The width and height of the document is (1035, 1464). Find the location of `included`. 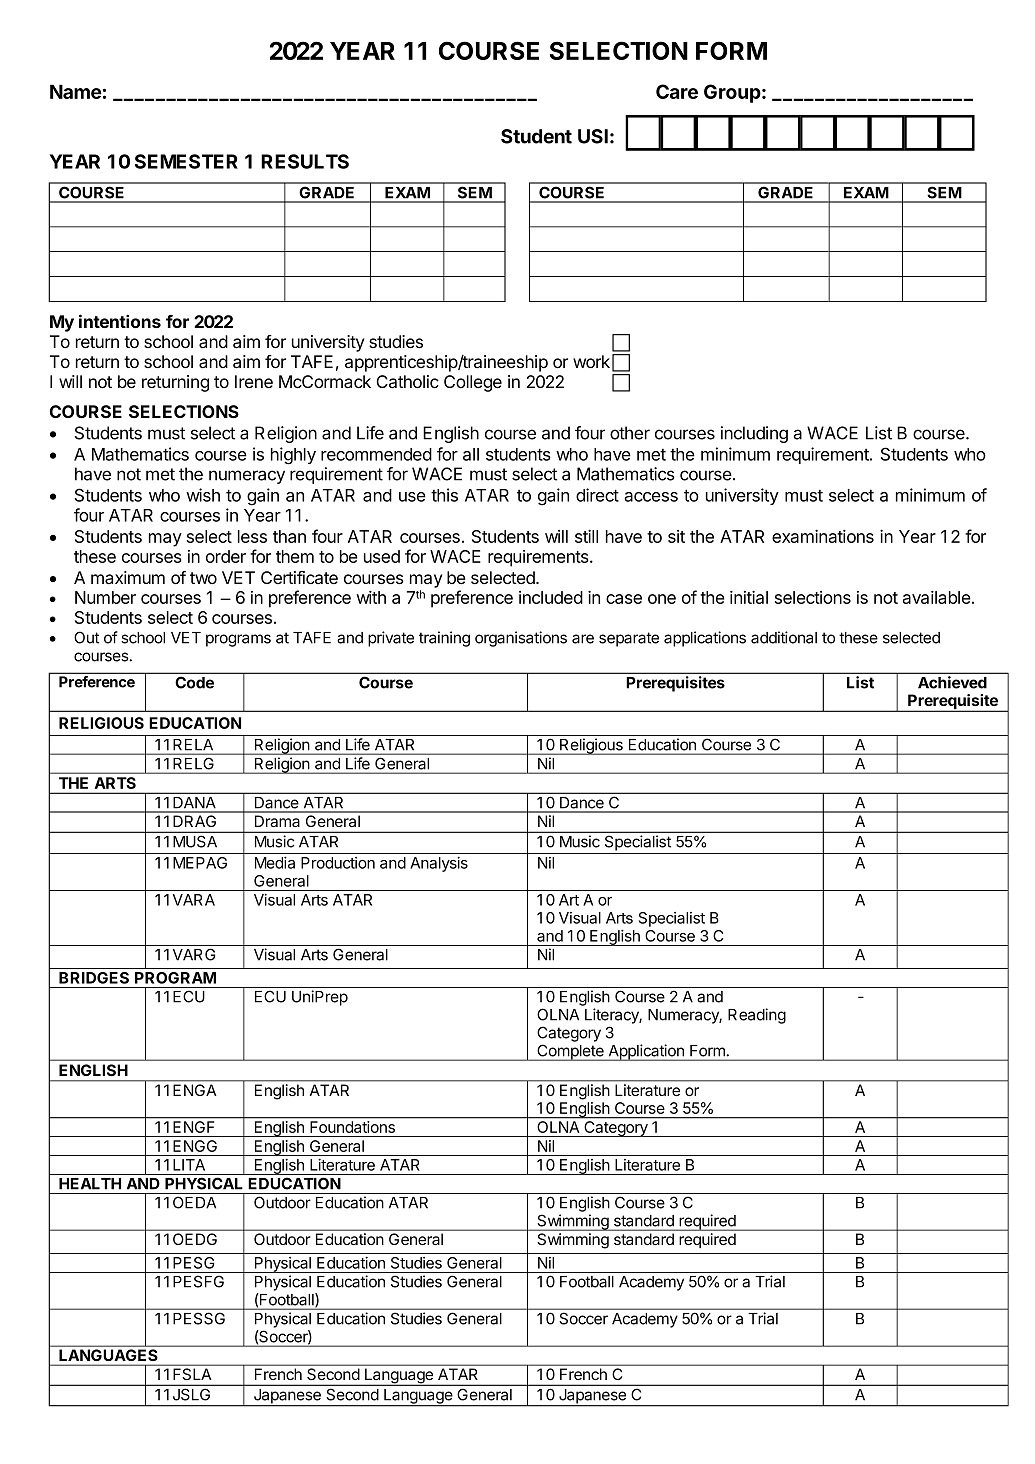

included is located at coordinates (551, 597).
